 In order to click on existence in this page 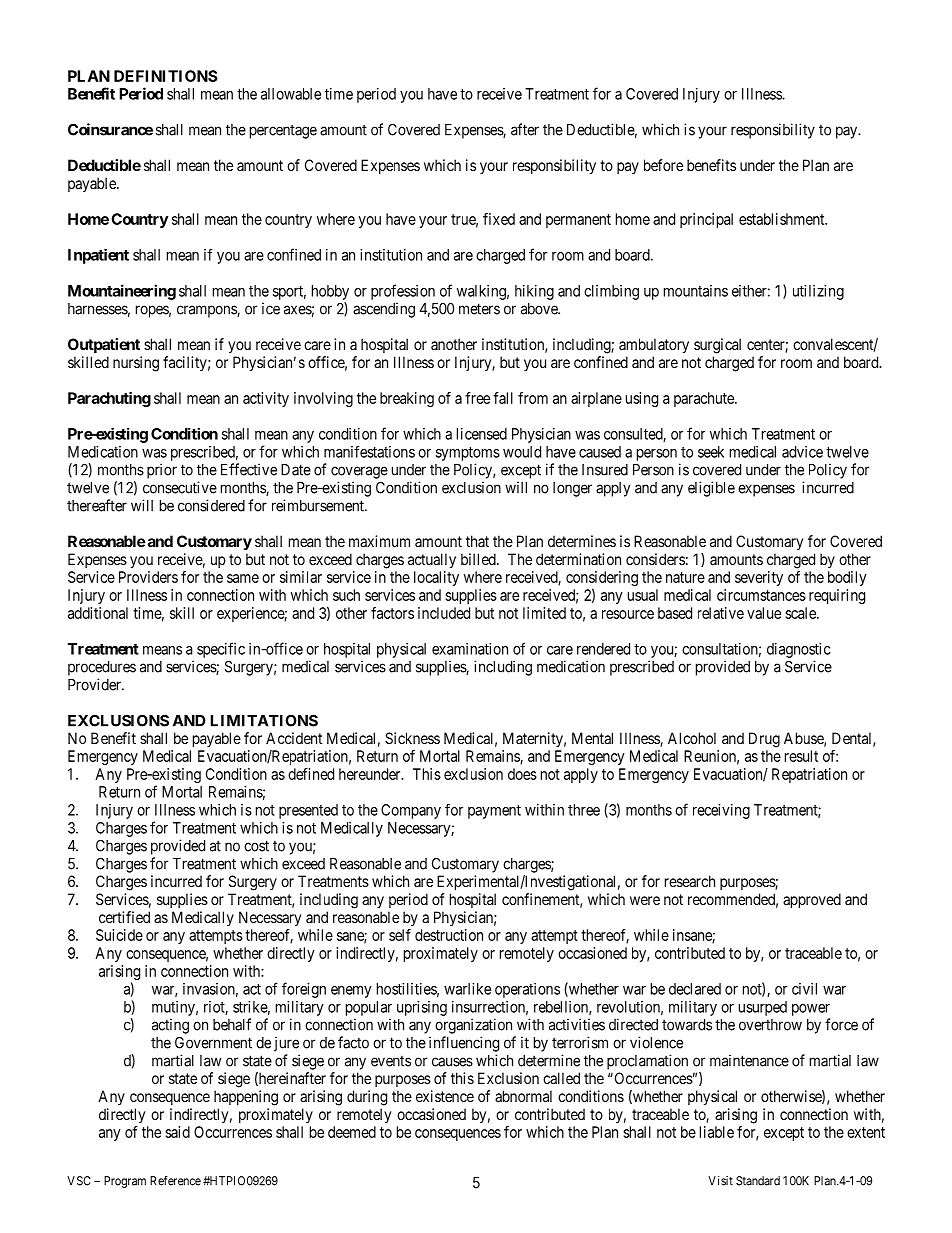, I will do `click(445, 1096)`.
